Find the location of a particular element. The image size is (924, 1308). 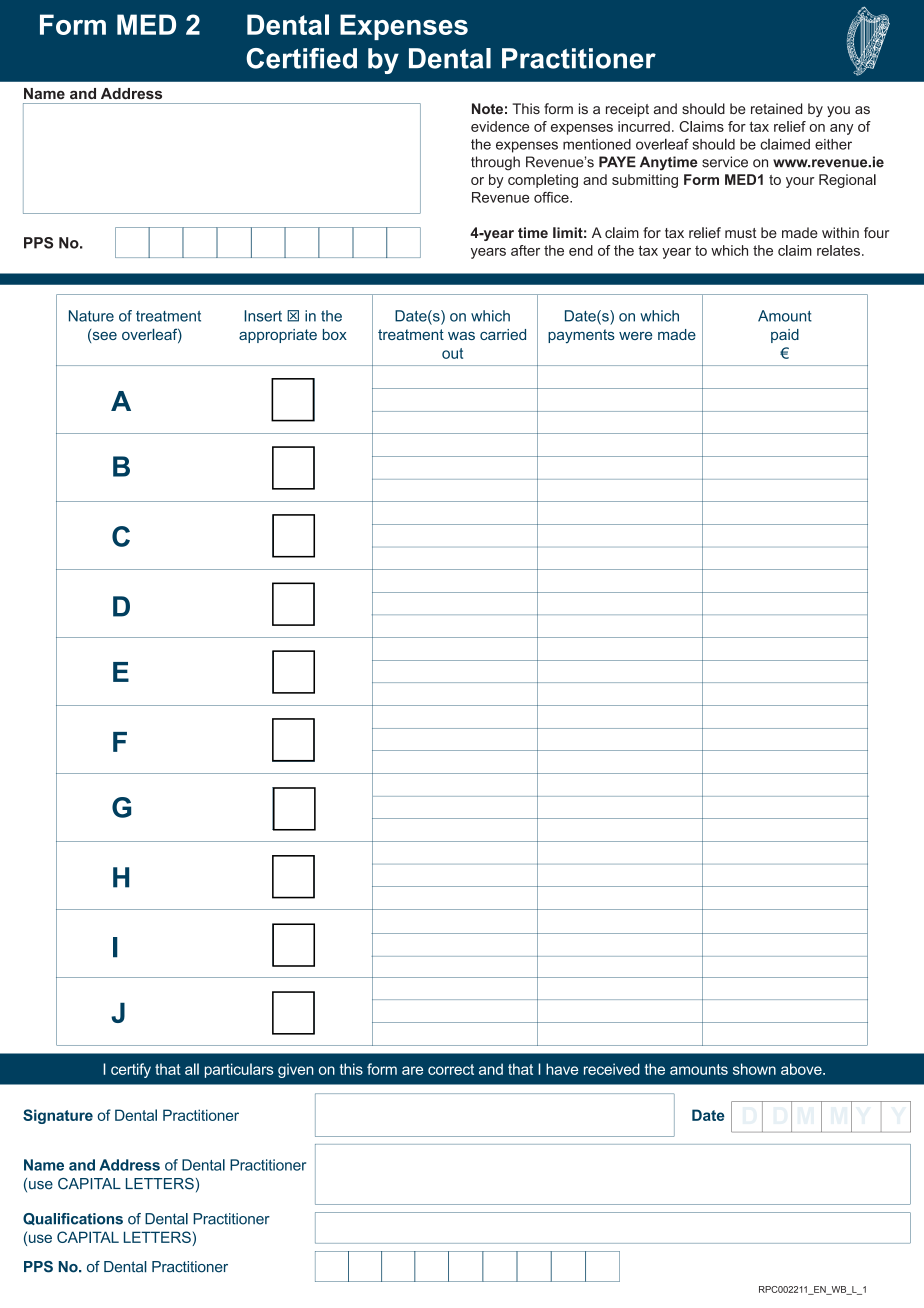

shown is located at coordinates (754, 1069).
